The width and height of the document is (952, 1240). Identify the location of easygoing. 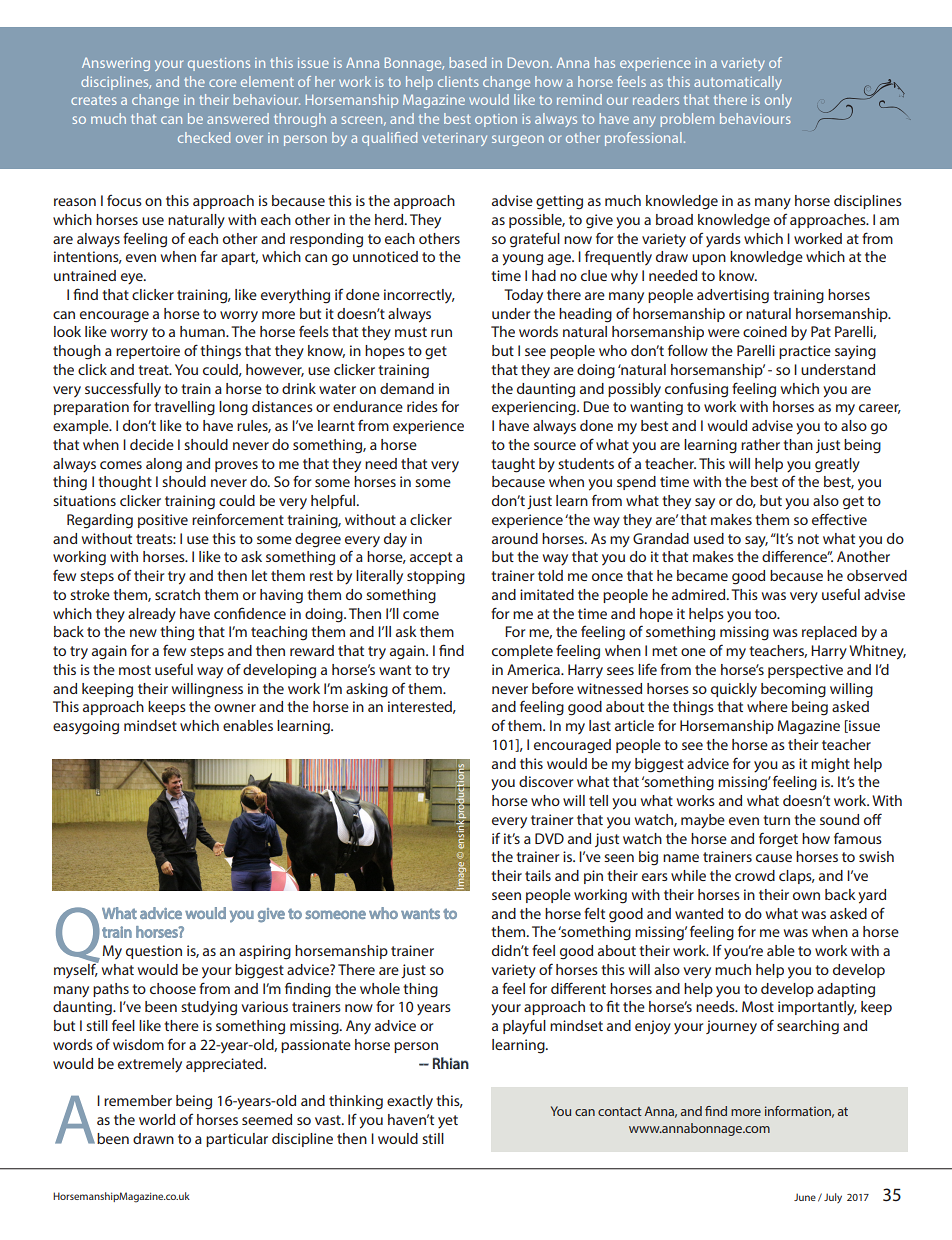
(86, 727).
